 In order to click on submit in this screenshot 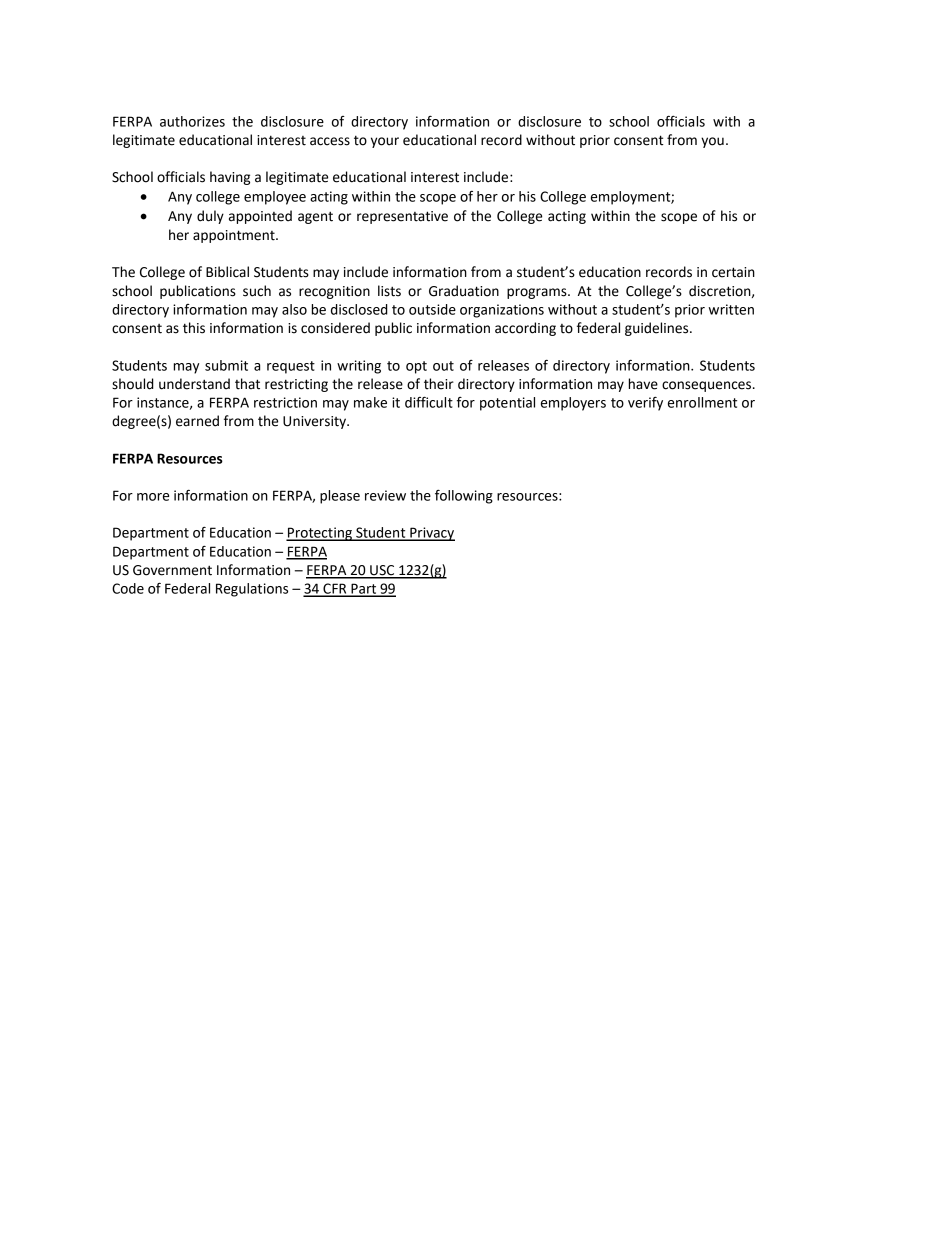, I will do `click(226, 365)`.
